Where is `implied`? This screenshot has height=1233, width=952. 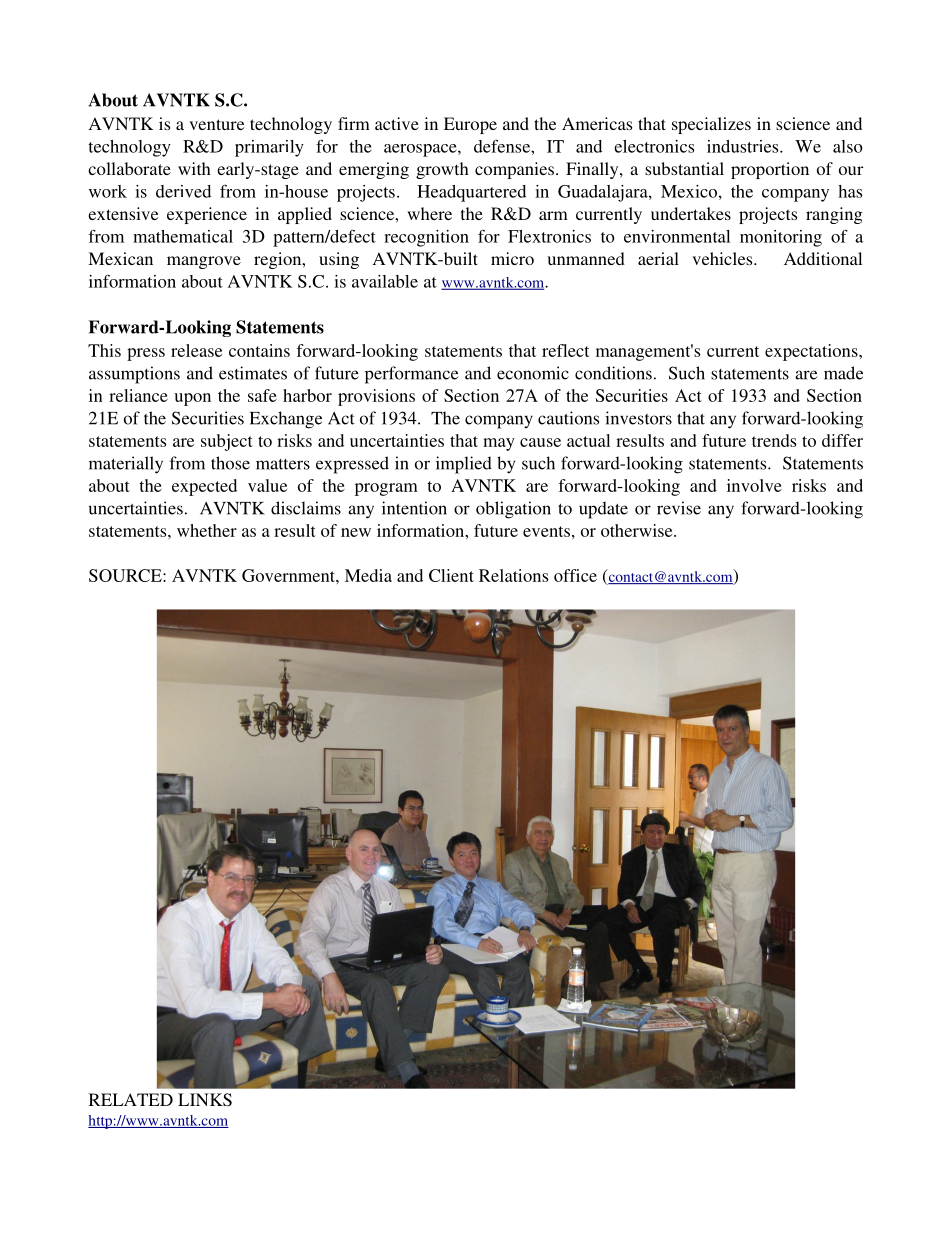 implied is located at coordinates (464, 465).
